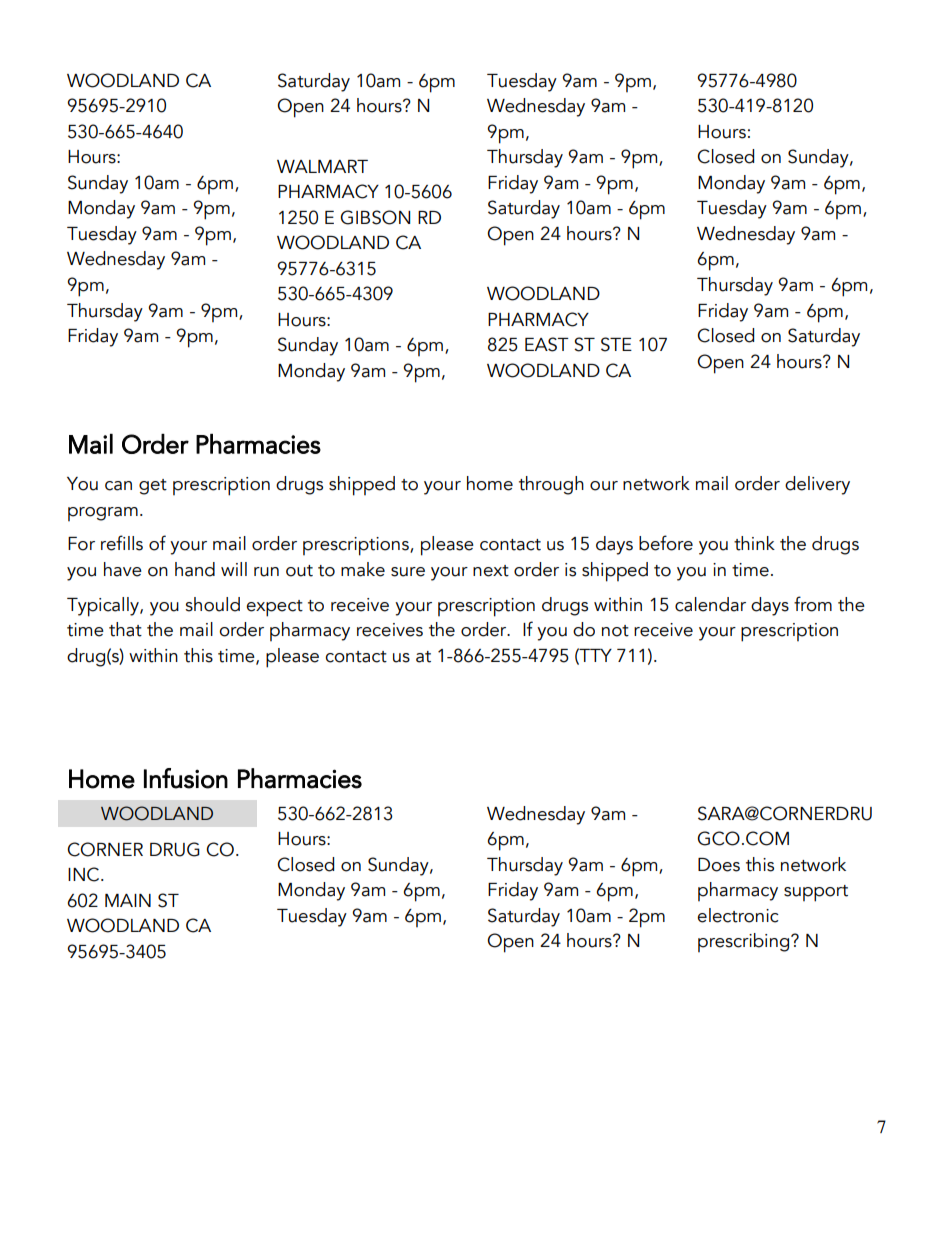 The image size is (952, 1233). Describe the element at coordinates (813, 604) in the screenshot. I see `from` at that location.
